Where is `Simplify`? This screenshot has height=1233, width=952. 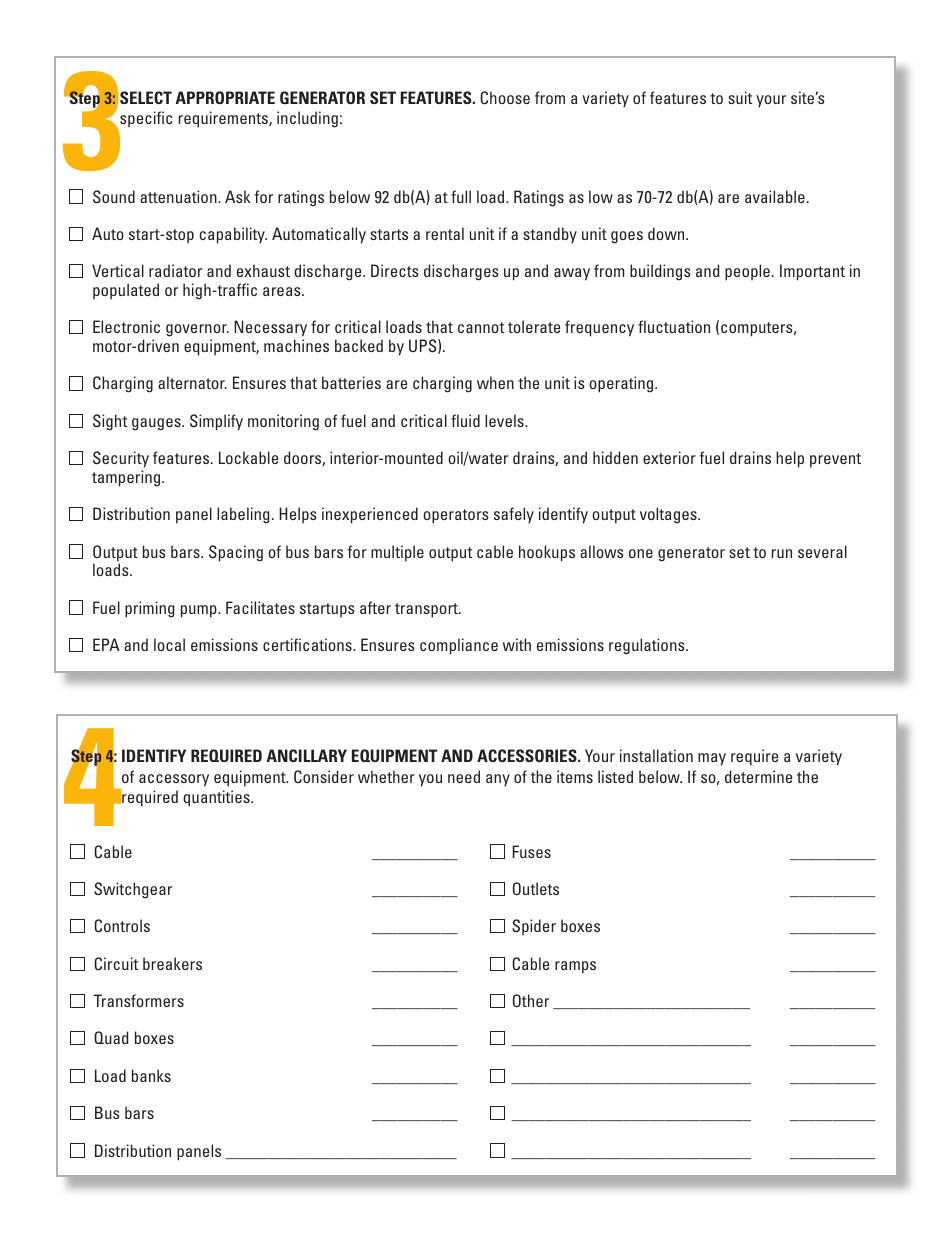 Simplify is located at coordinates (216, 422).
